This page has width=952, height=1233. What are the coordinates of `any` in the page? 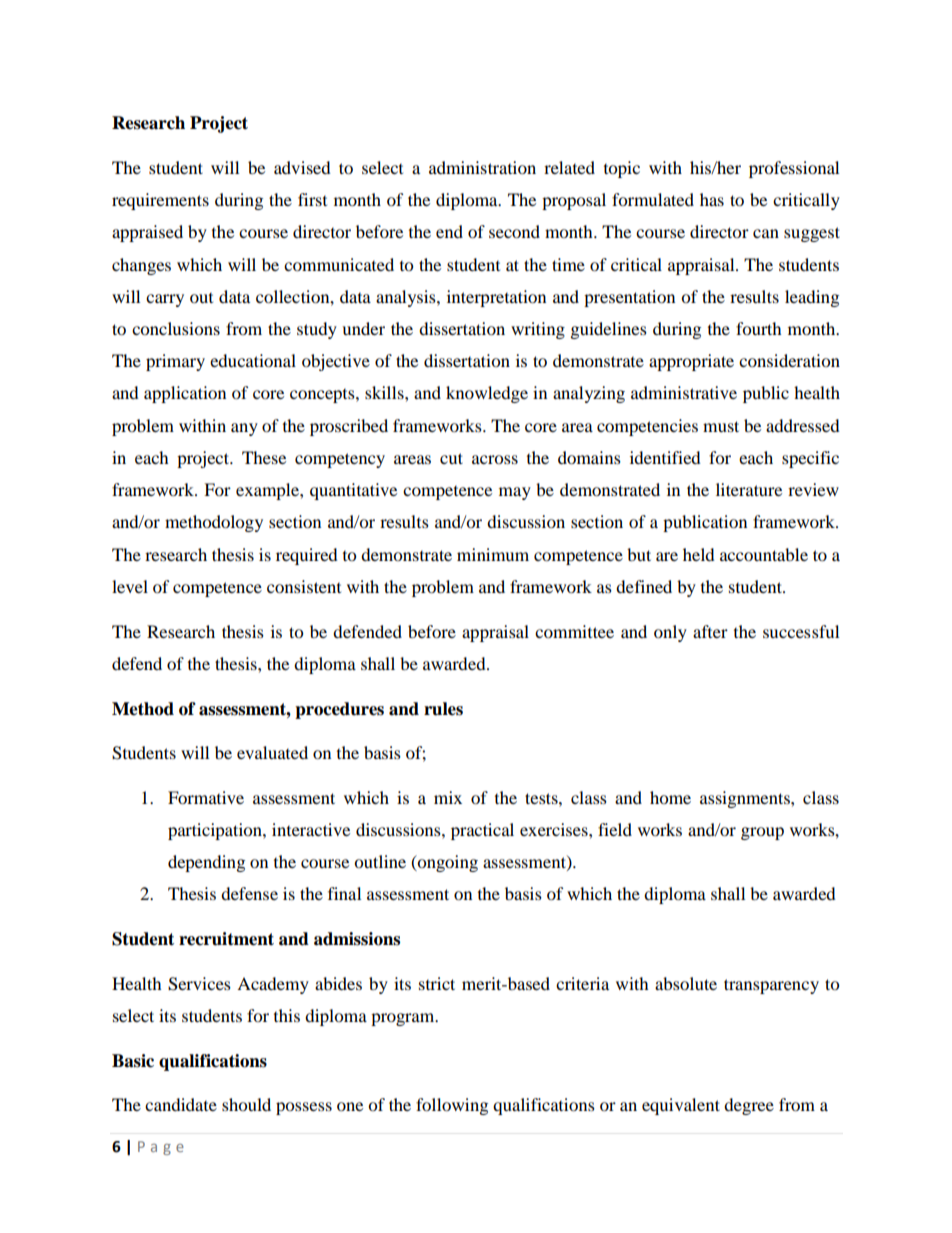 It's located at (244, 429).
